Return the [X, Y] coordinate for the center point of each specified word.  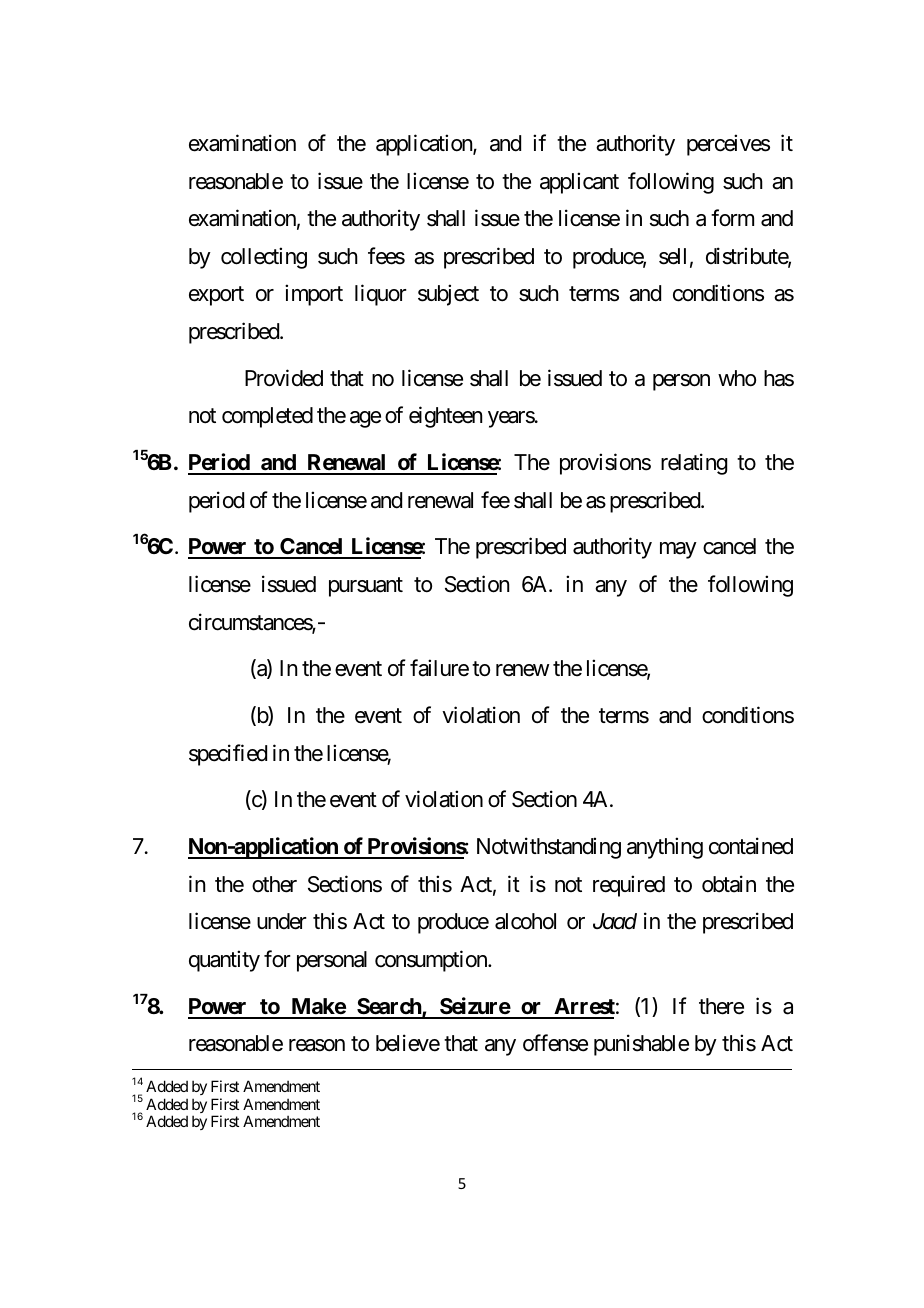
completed [267, 417]
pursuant [366, 587]
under [282, 921]
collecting [264, 258]
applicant [579, 183]
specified [228, 755]
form [732, 217]
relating [694, 464]
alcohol [525, 921]
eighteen [445, 417]
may [678, 550]
